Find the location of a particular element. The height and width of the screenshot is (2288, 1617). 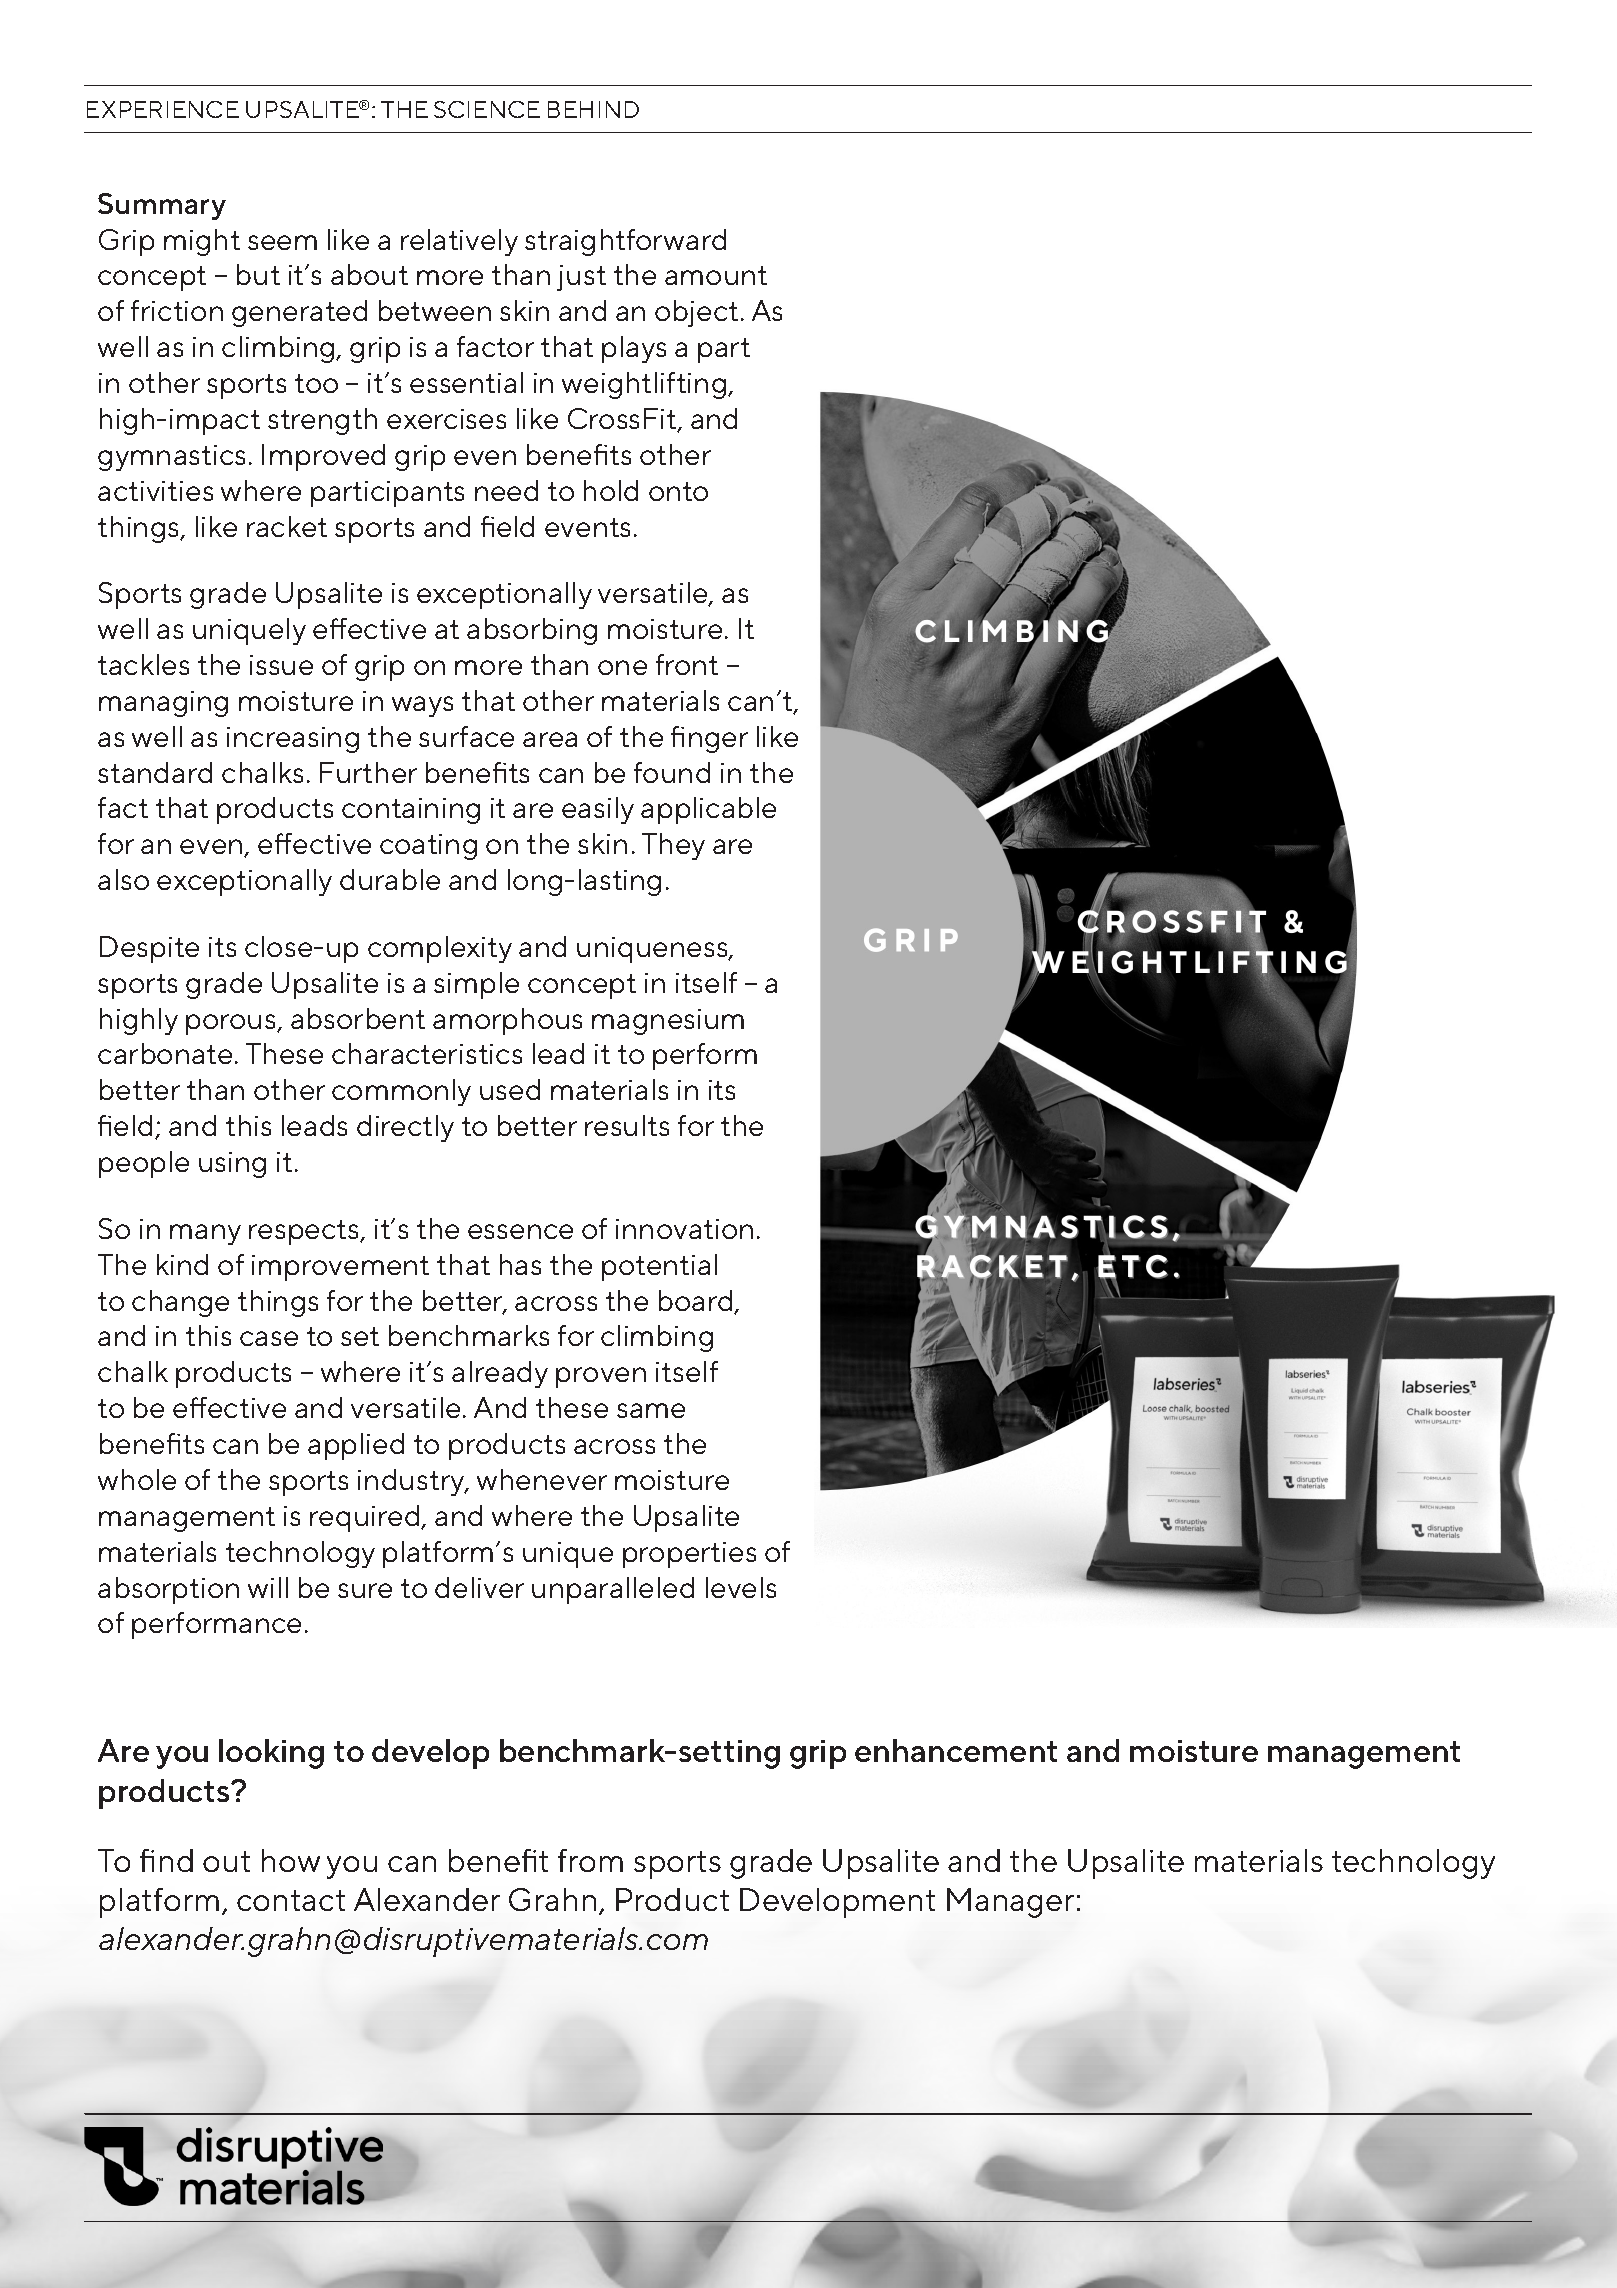

how is located at coordinates (291, 1860).
